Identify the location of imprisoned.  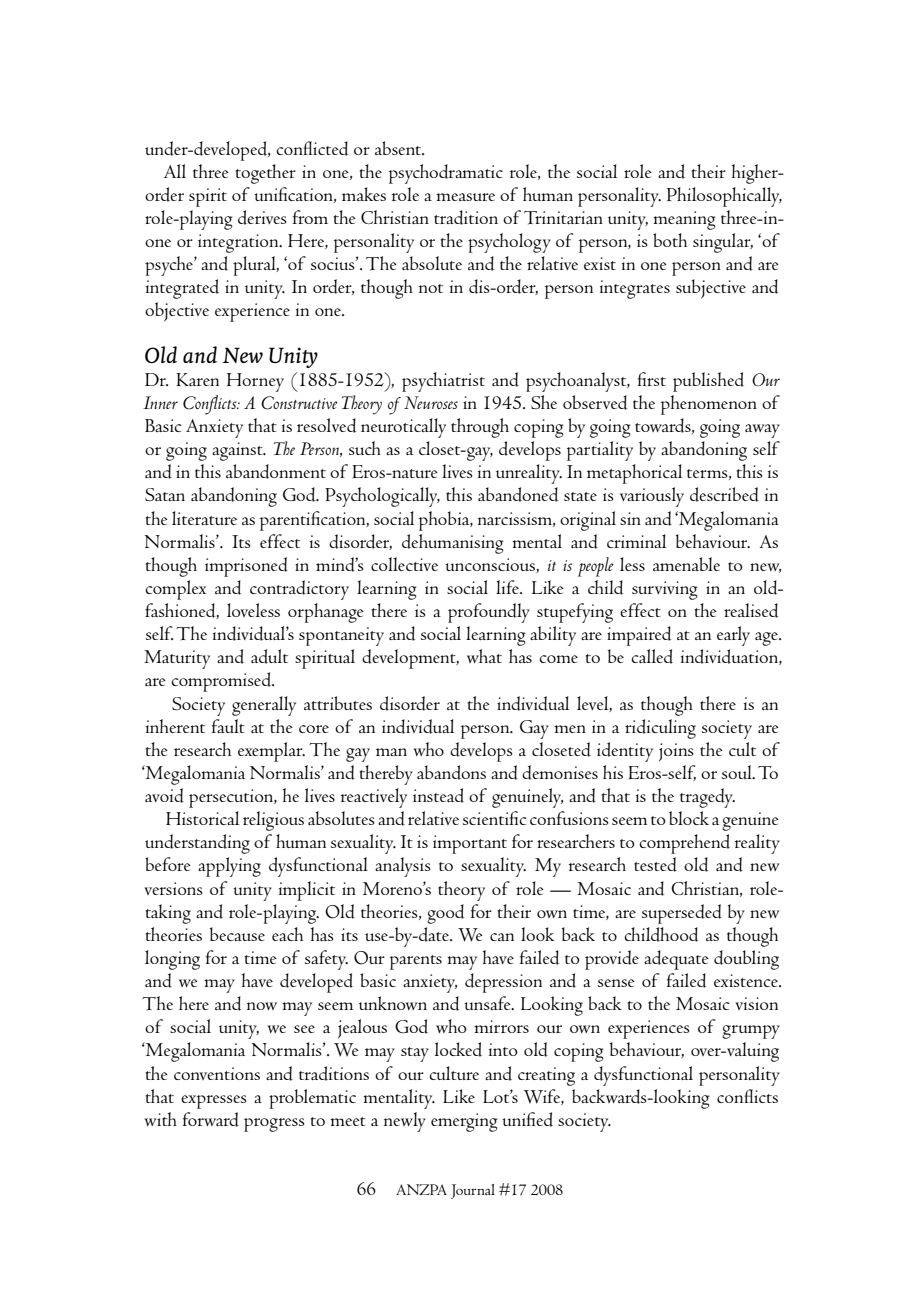
(246, 567).
